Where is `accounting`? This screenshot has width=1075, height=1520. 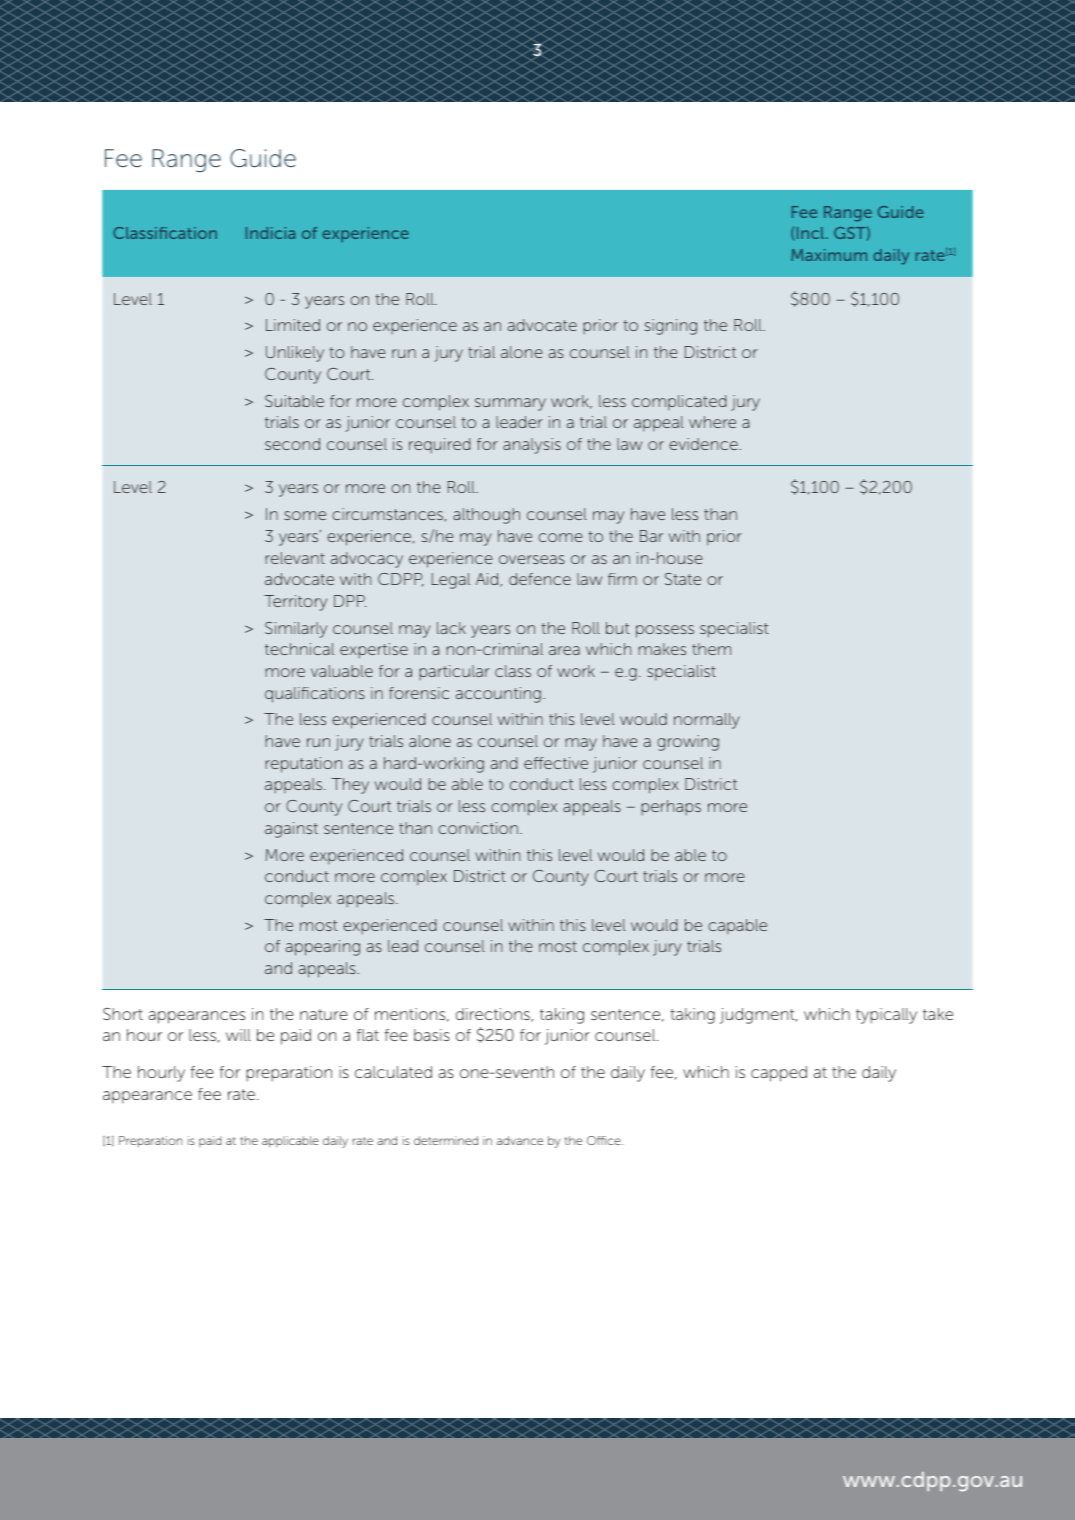 accounting is located at coordinates (498, 695).
